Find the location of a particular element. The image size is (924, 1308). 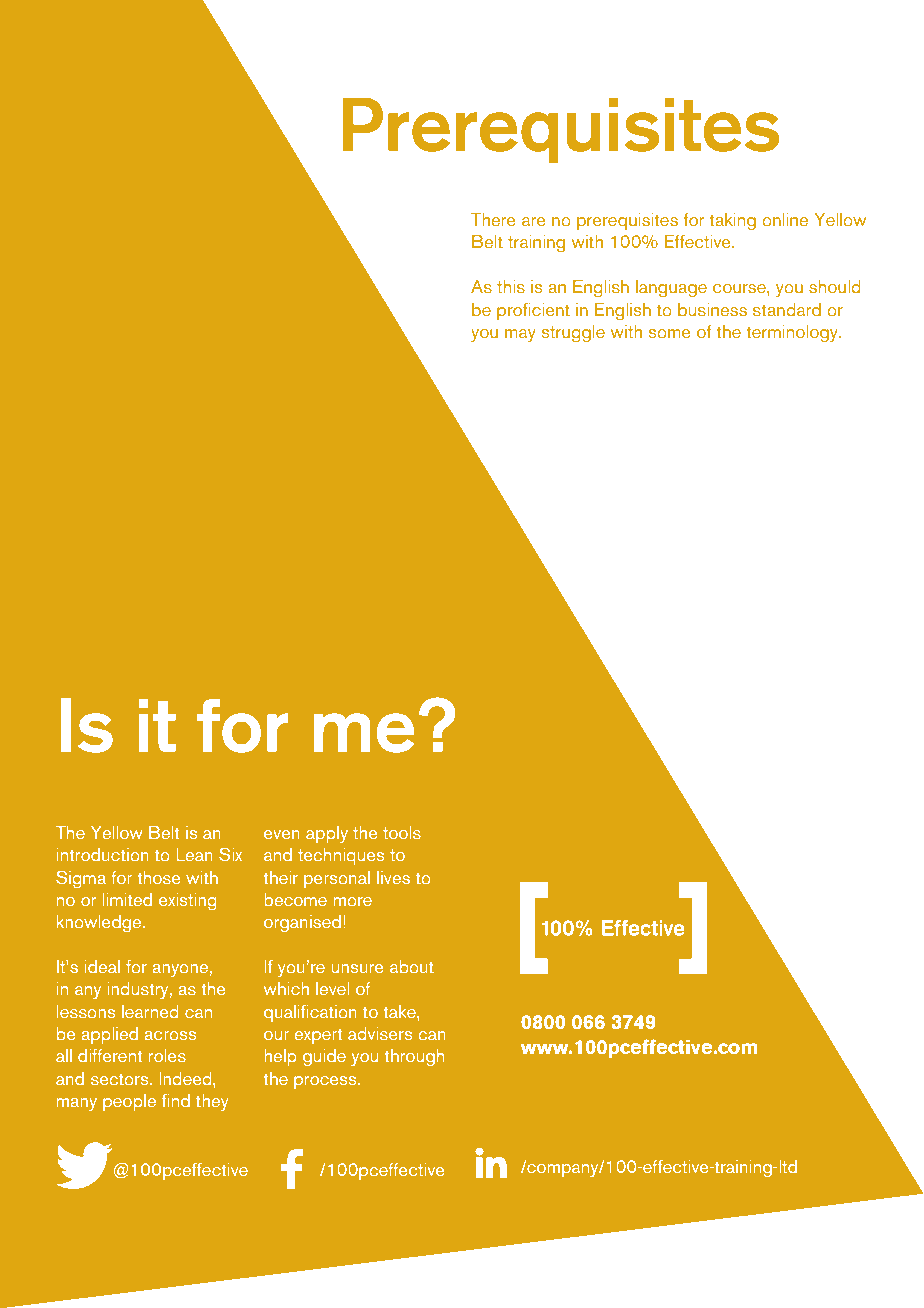

There is located at coordinates (493, 220).
